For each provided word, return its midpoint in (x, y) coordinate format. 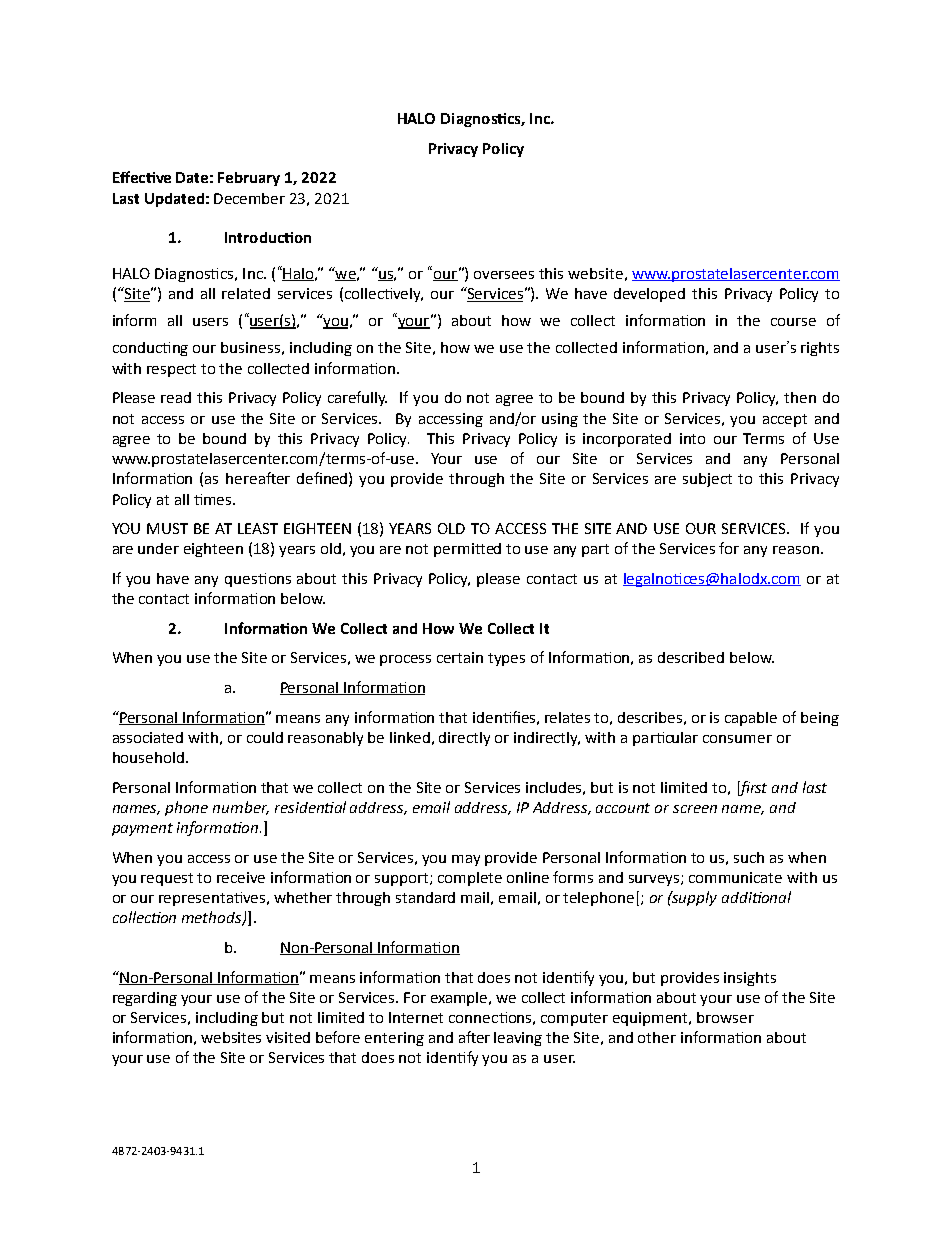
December (249, 198)
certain (460, 657)
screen (695, 809)
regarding (145, 999)
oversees (504, 275)
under (158, 548)
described (691, 657)
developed (649, 295)
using (560, 420)
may (466, 860)
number (241, 808)
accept (785, 420)
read (176, 397)
